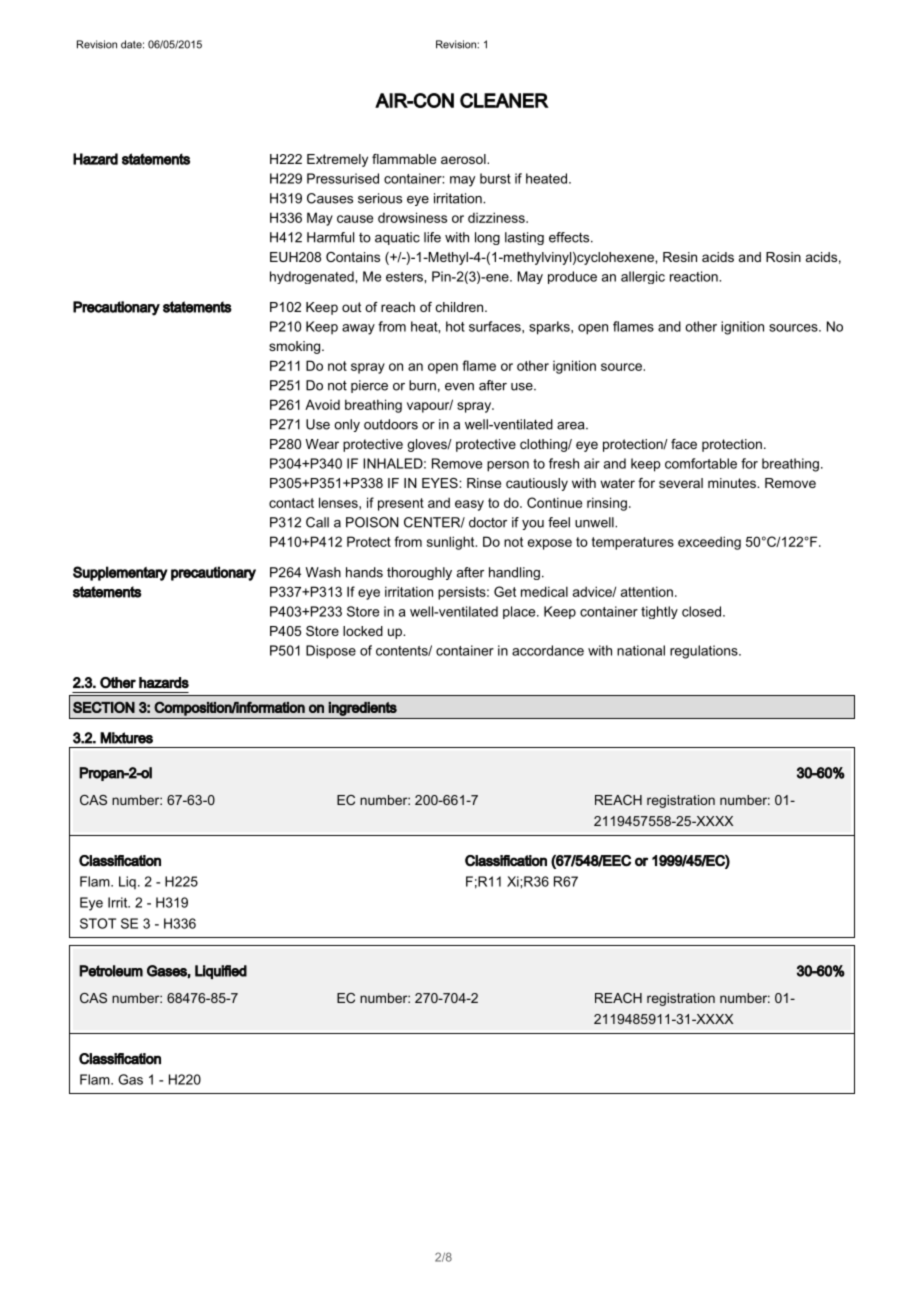 This screenshot has height=1308, width=924. I want to click on CLEANER, so click(504, 100).
